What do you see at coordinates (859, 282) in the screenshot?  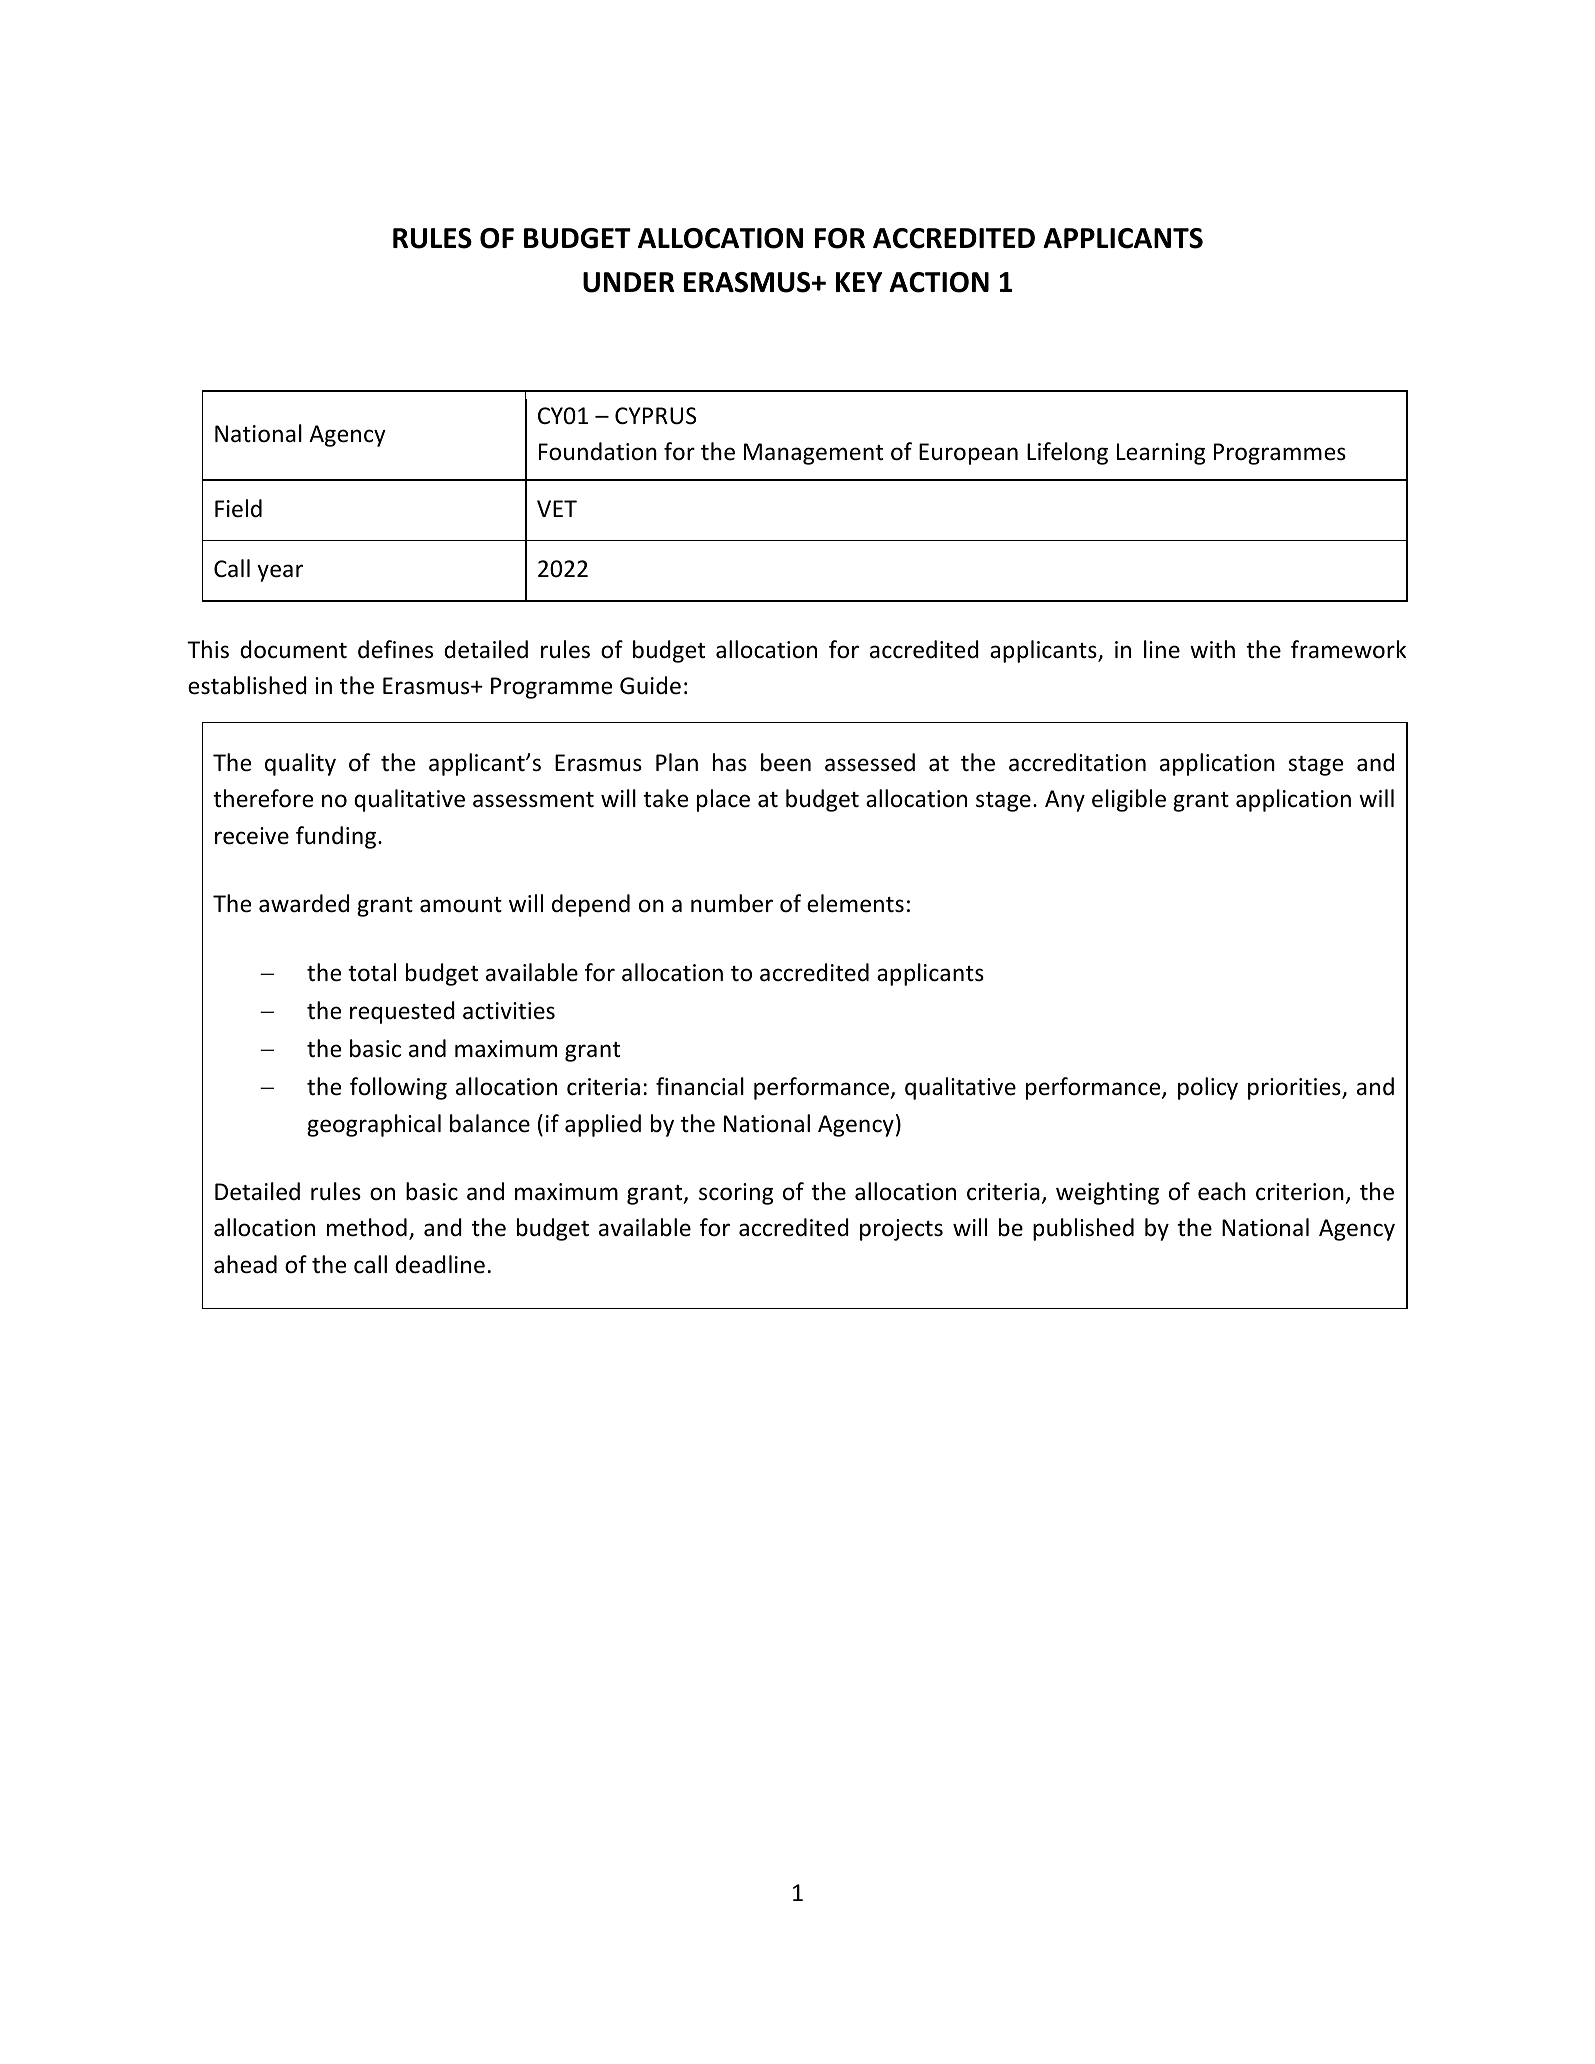 I see `KEY` at bounding box center [859, 282].
